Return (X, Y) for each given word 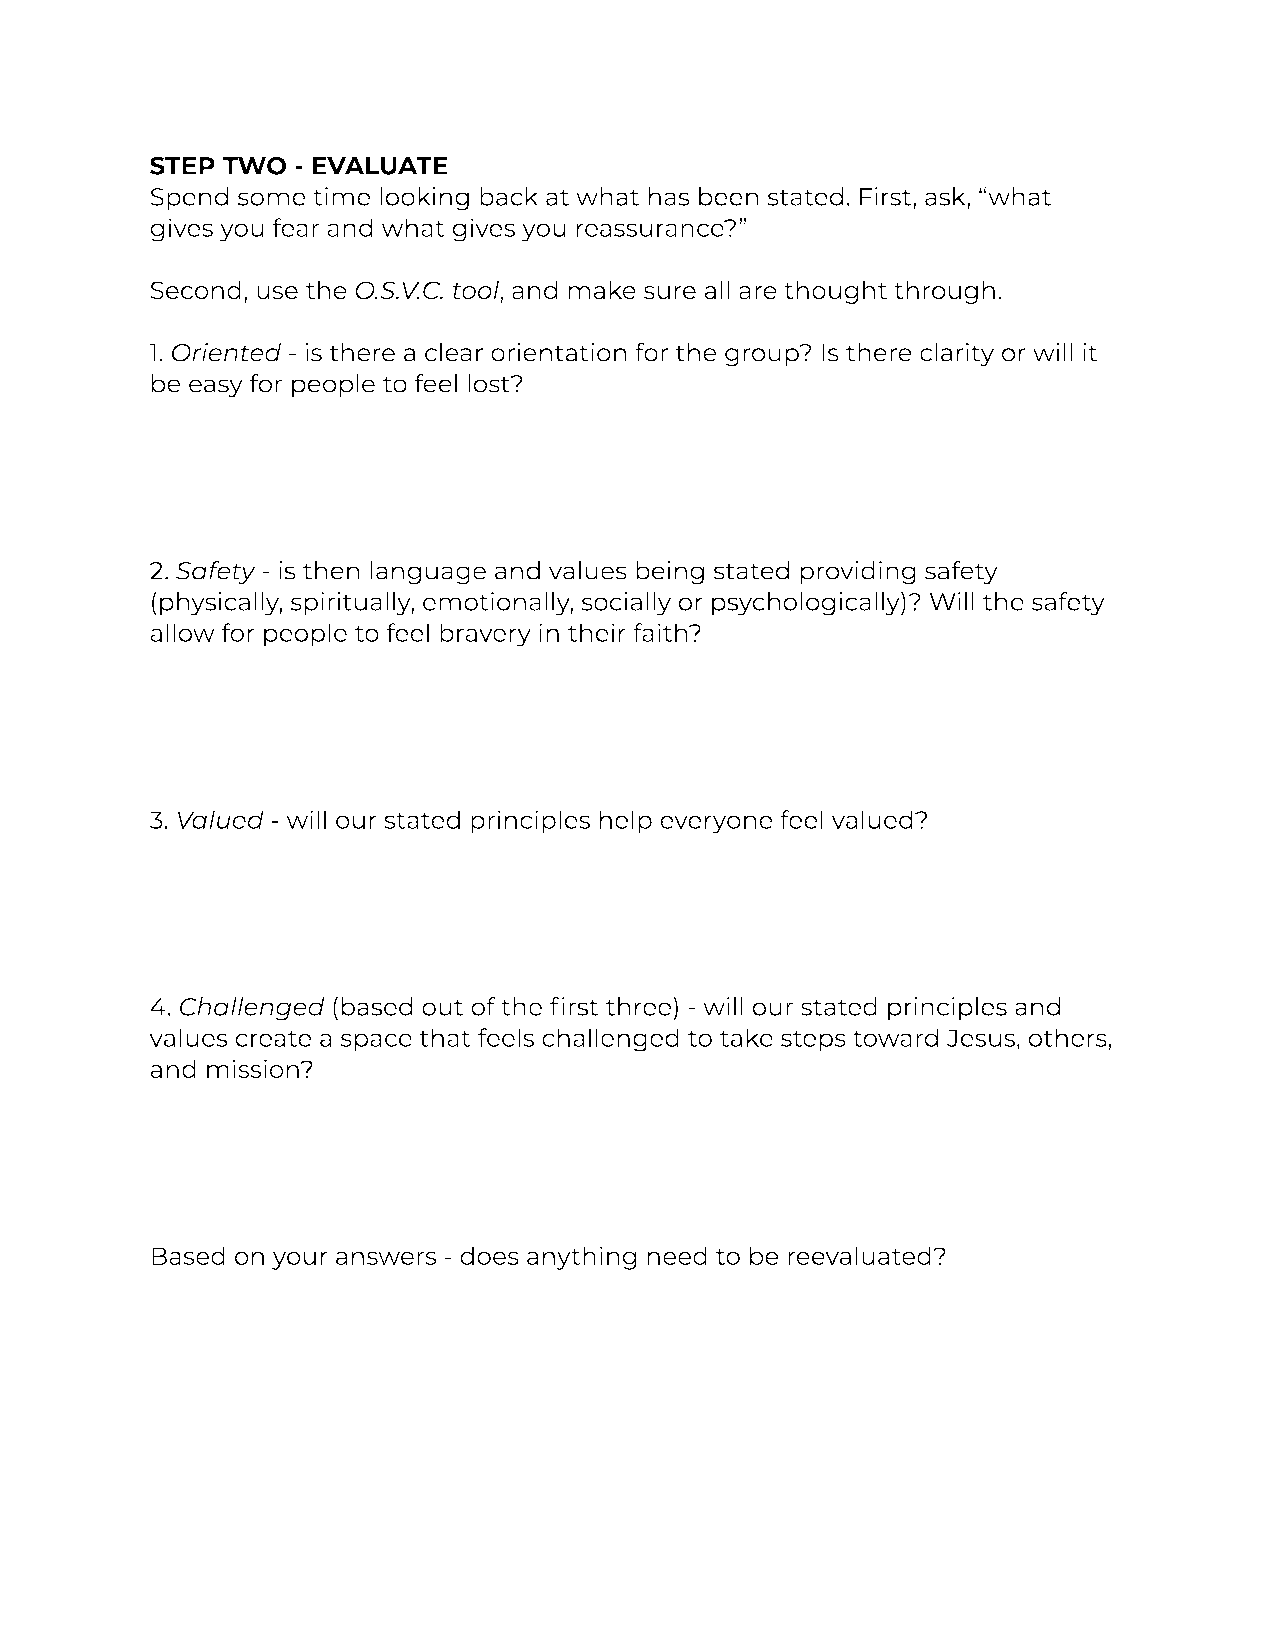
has (669, 196)
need (677, 1255)
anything (581, 1258)
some (272, 199)
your (300, 1260)
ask (946, 196)
